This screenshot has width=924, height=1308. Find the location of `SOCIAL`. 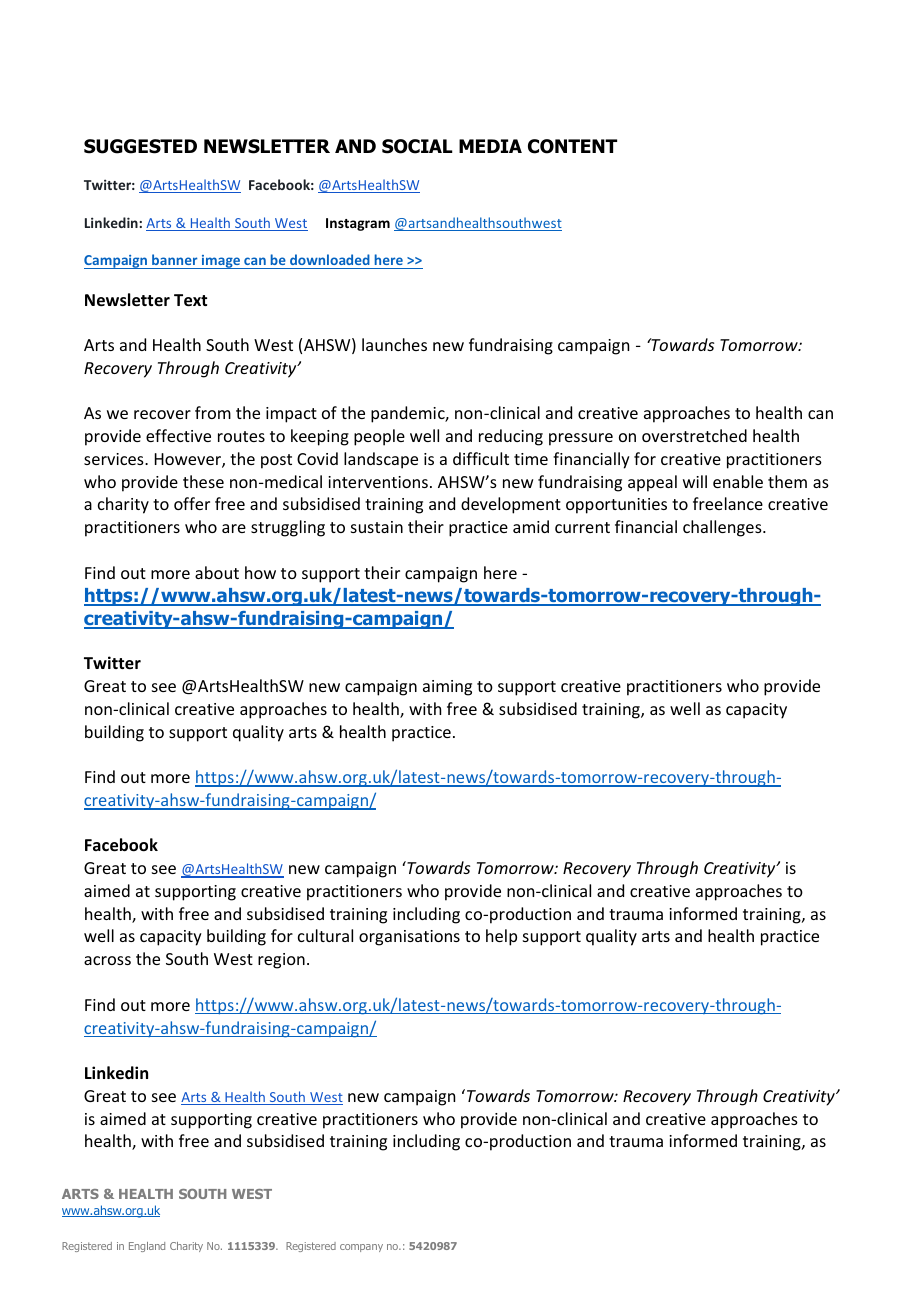

SOCIAL is located at coordinates (417, 146).
